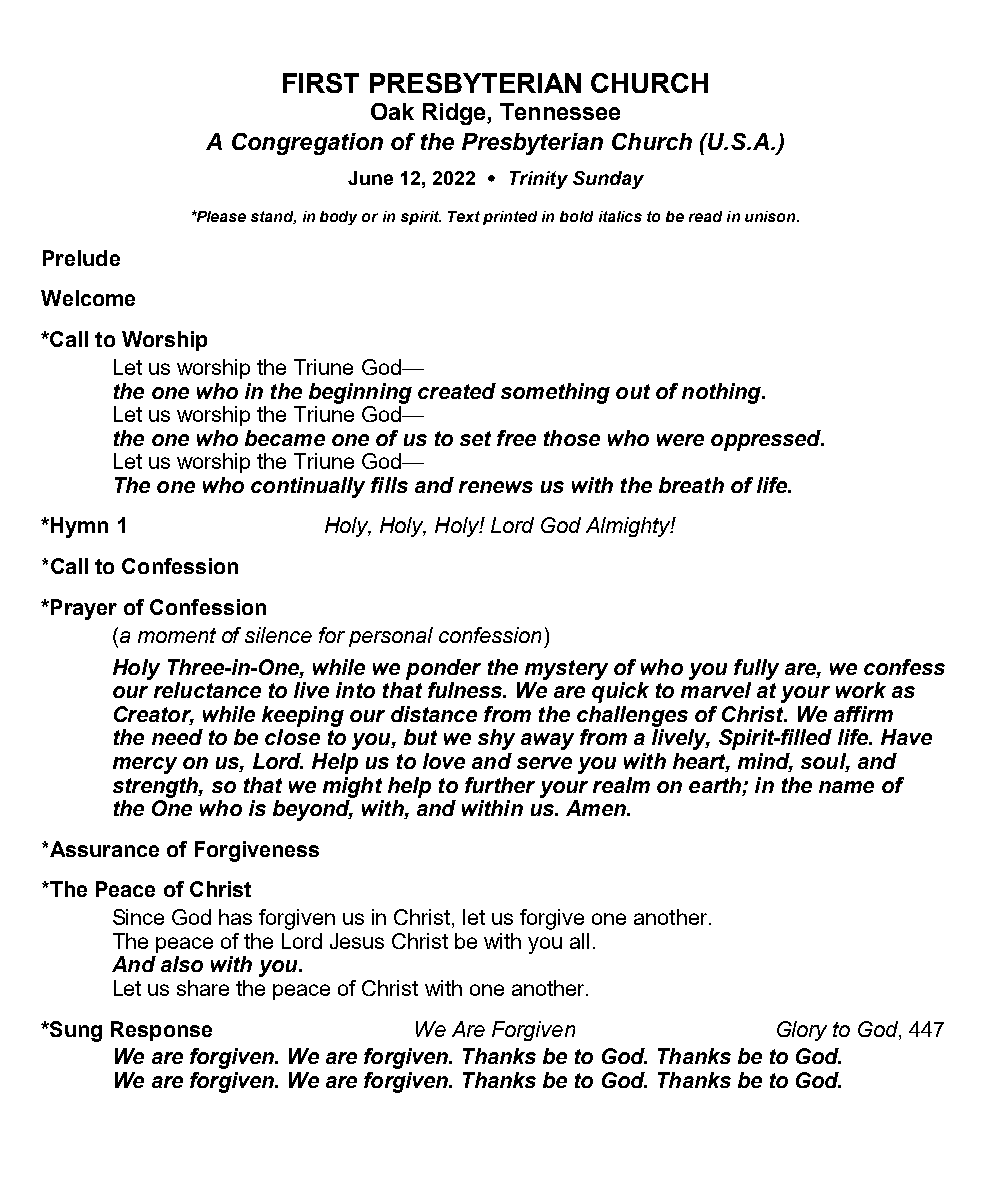  I want to click on unison, so click(771, 216).
